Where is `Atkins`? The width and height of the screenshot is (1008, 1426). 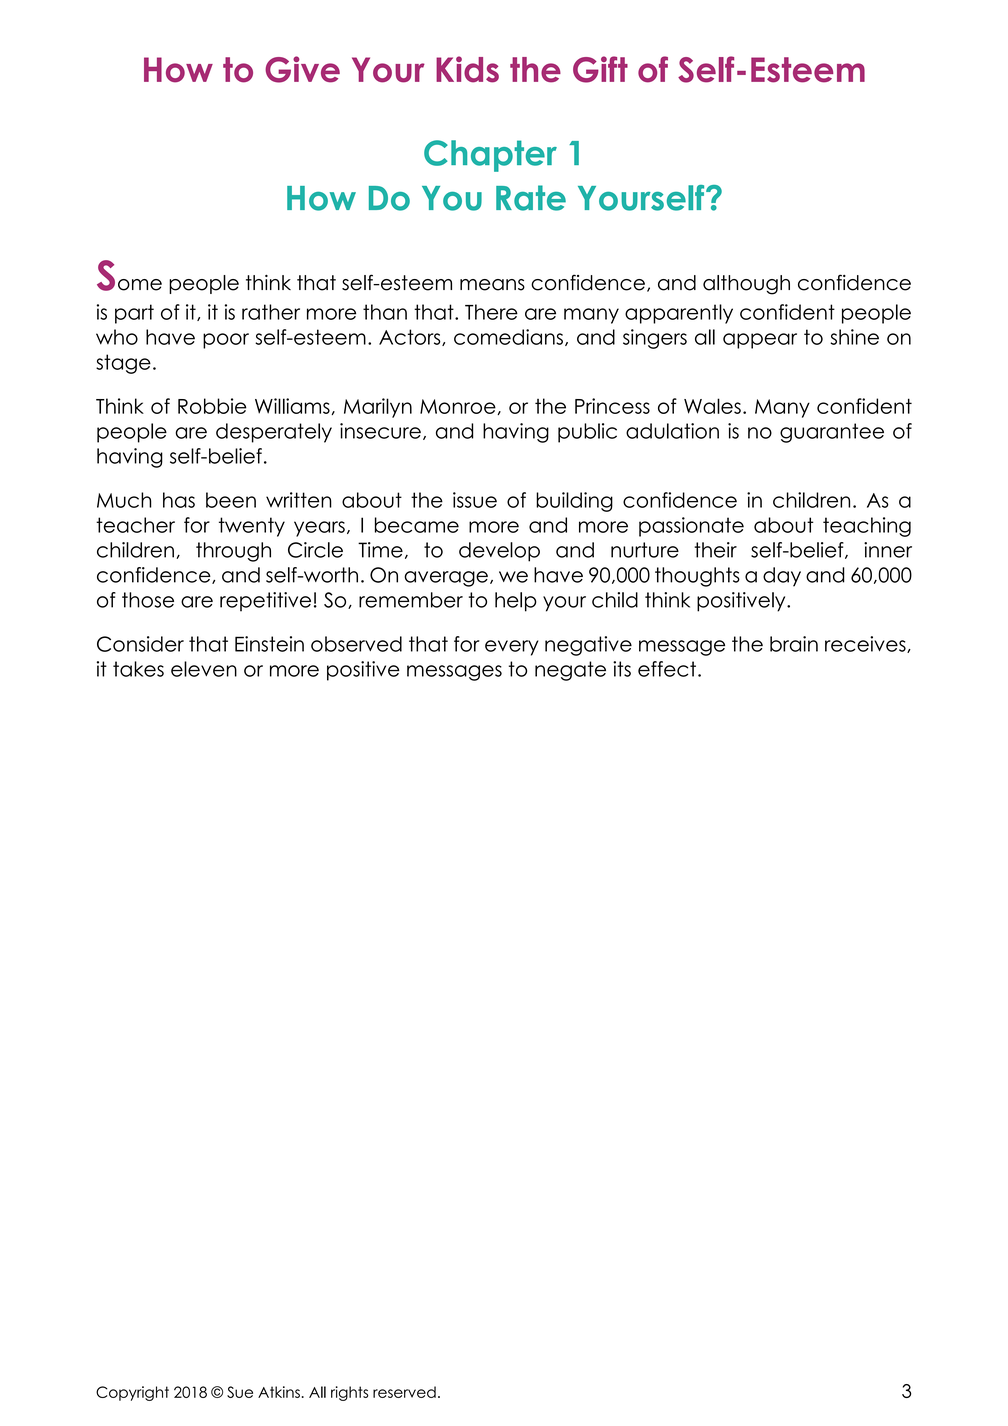 Atkins is located at coordinates (279, 1392).
